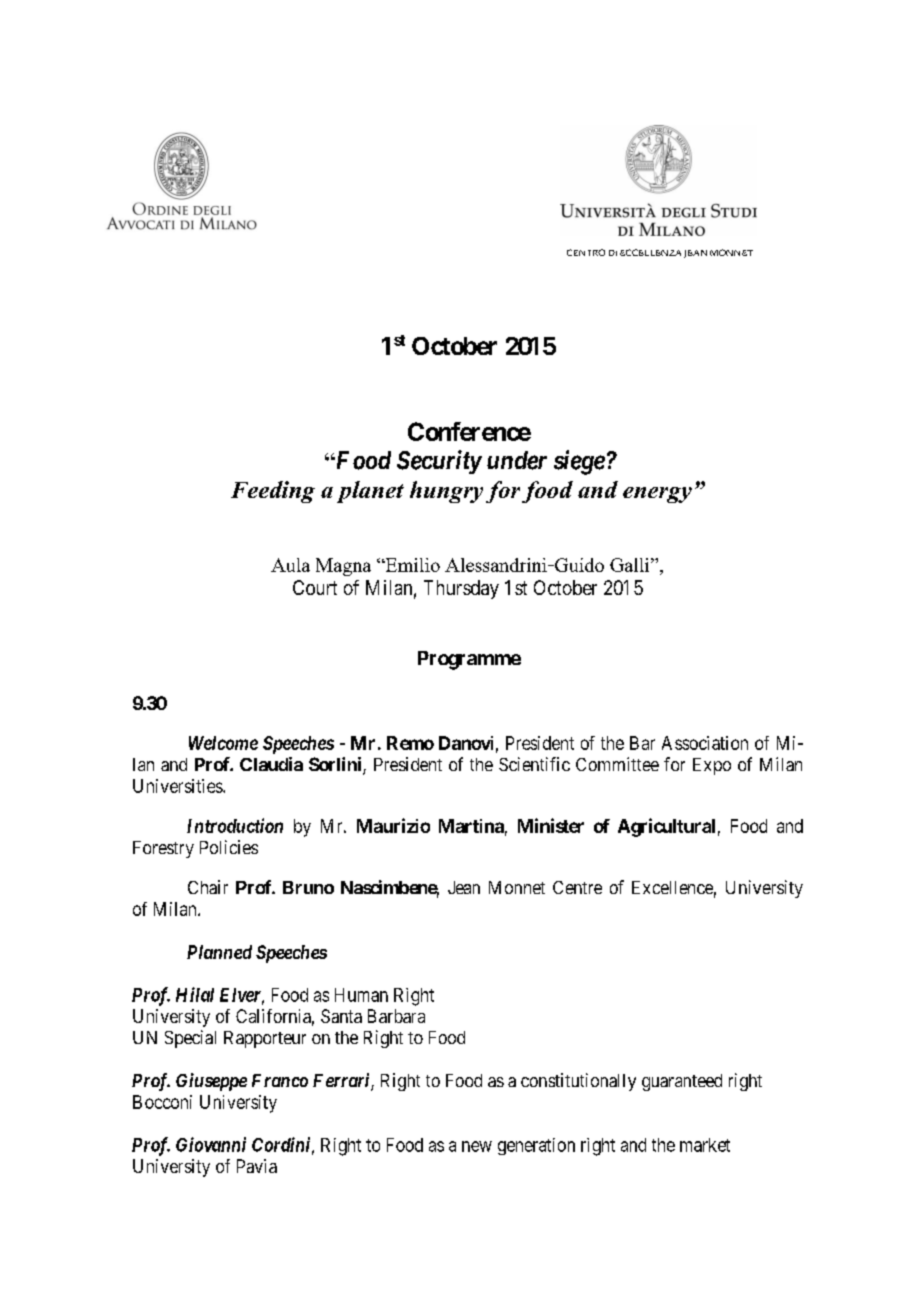 The image size is (924, 1308). I want to click on Giovanni, so click(211, 1144).
